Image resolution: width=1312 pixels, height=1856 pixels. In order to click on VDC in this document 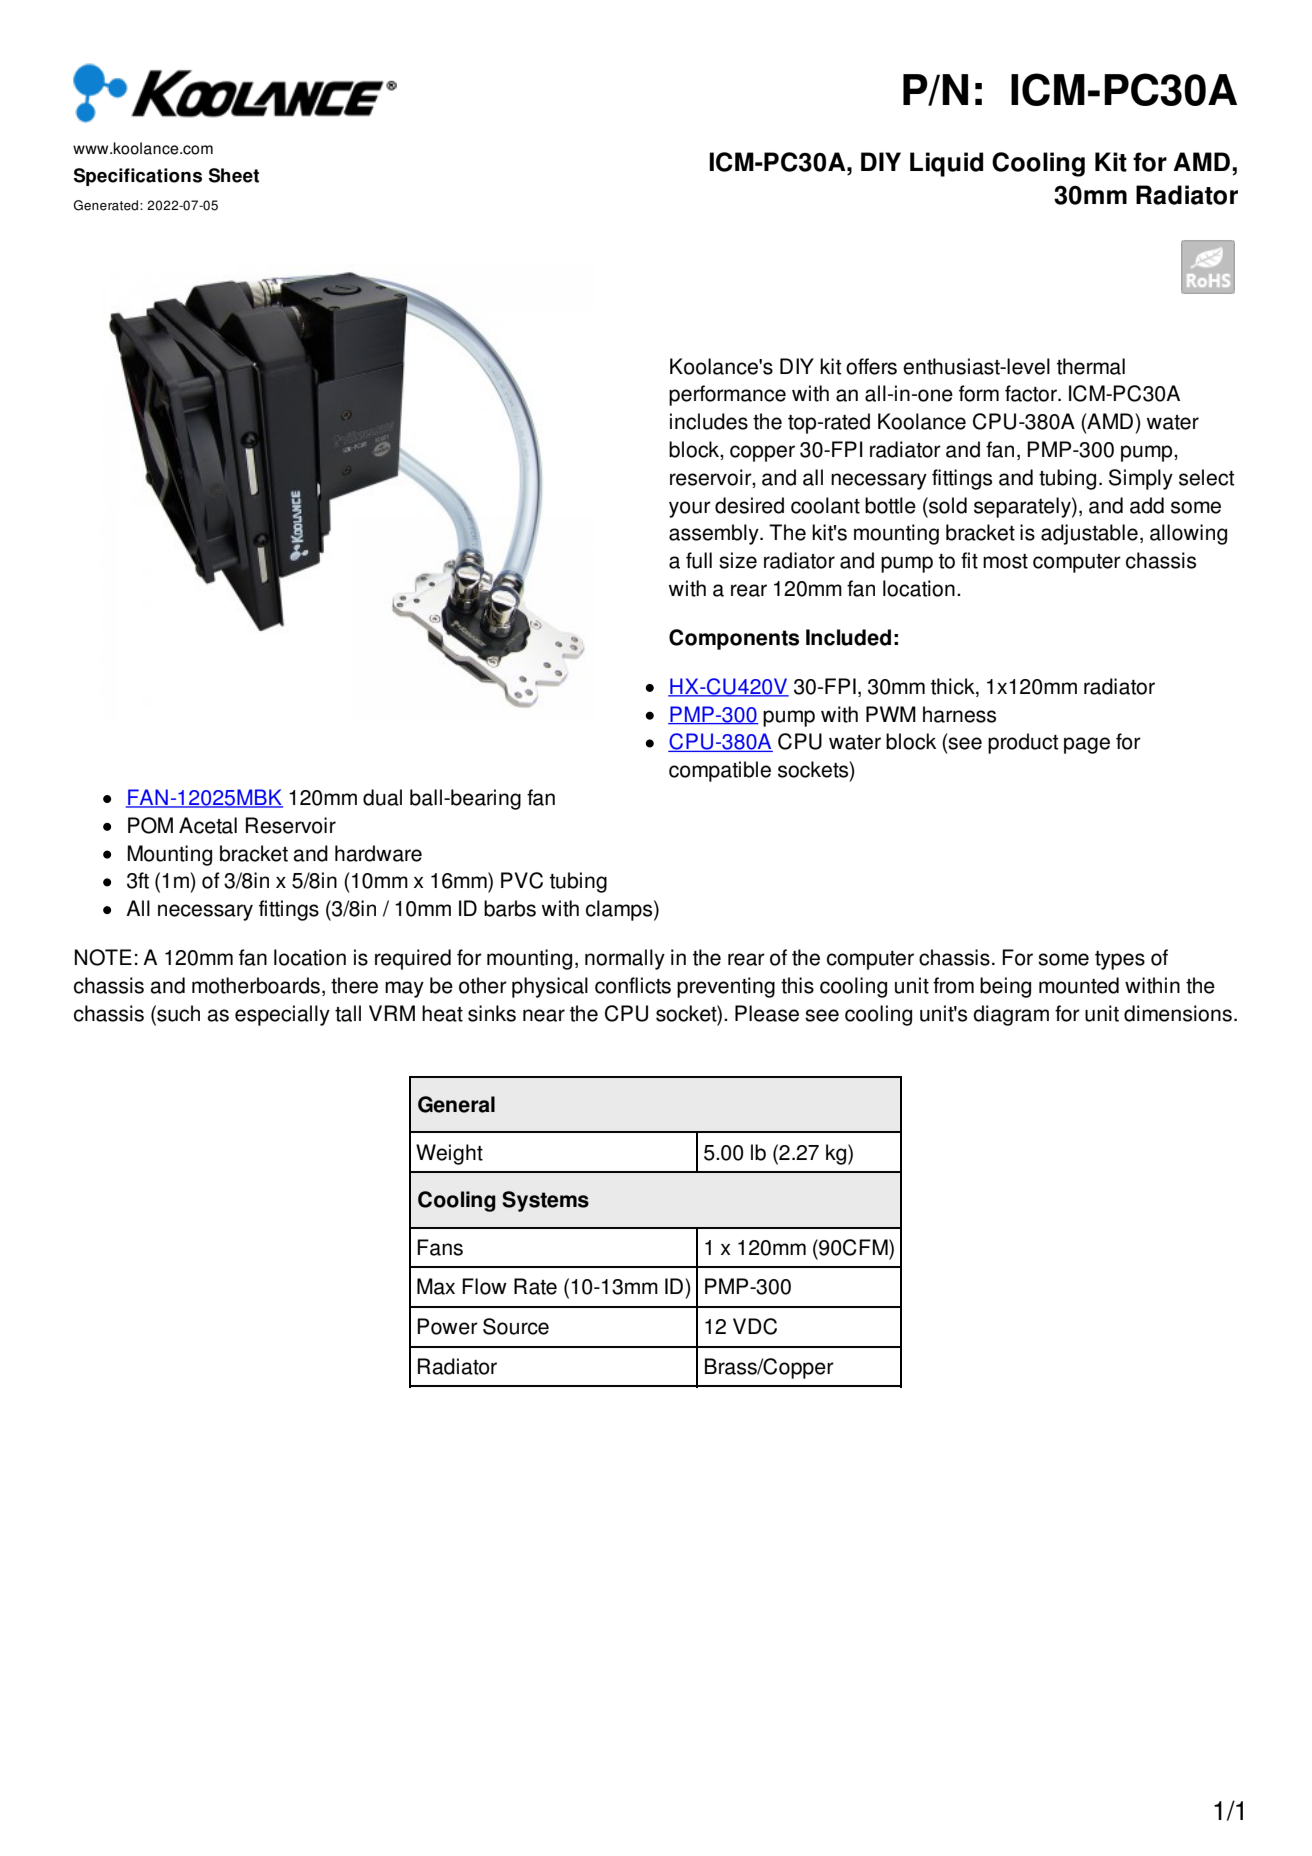, I will do `click(755, 1326)`.
